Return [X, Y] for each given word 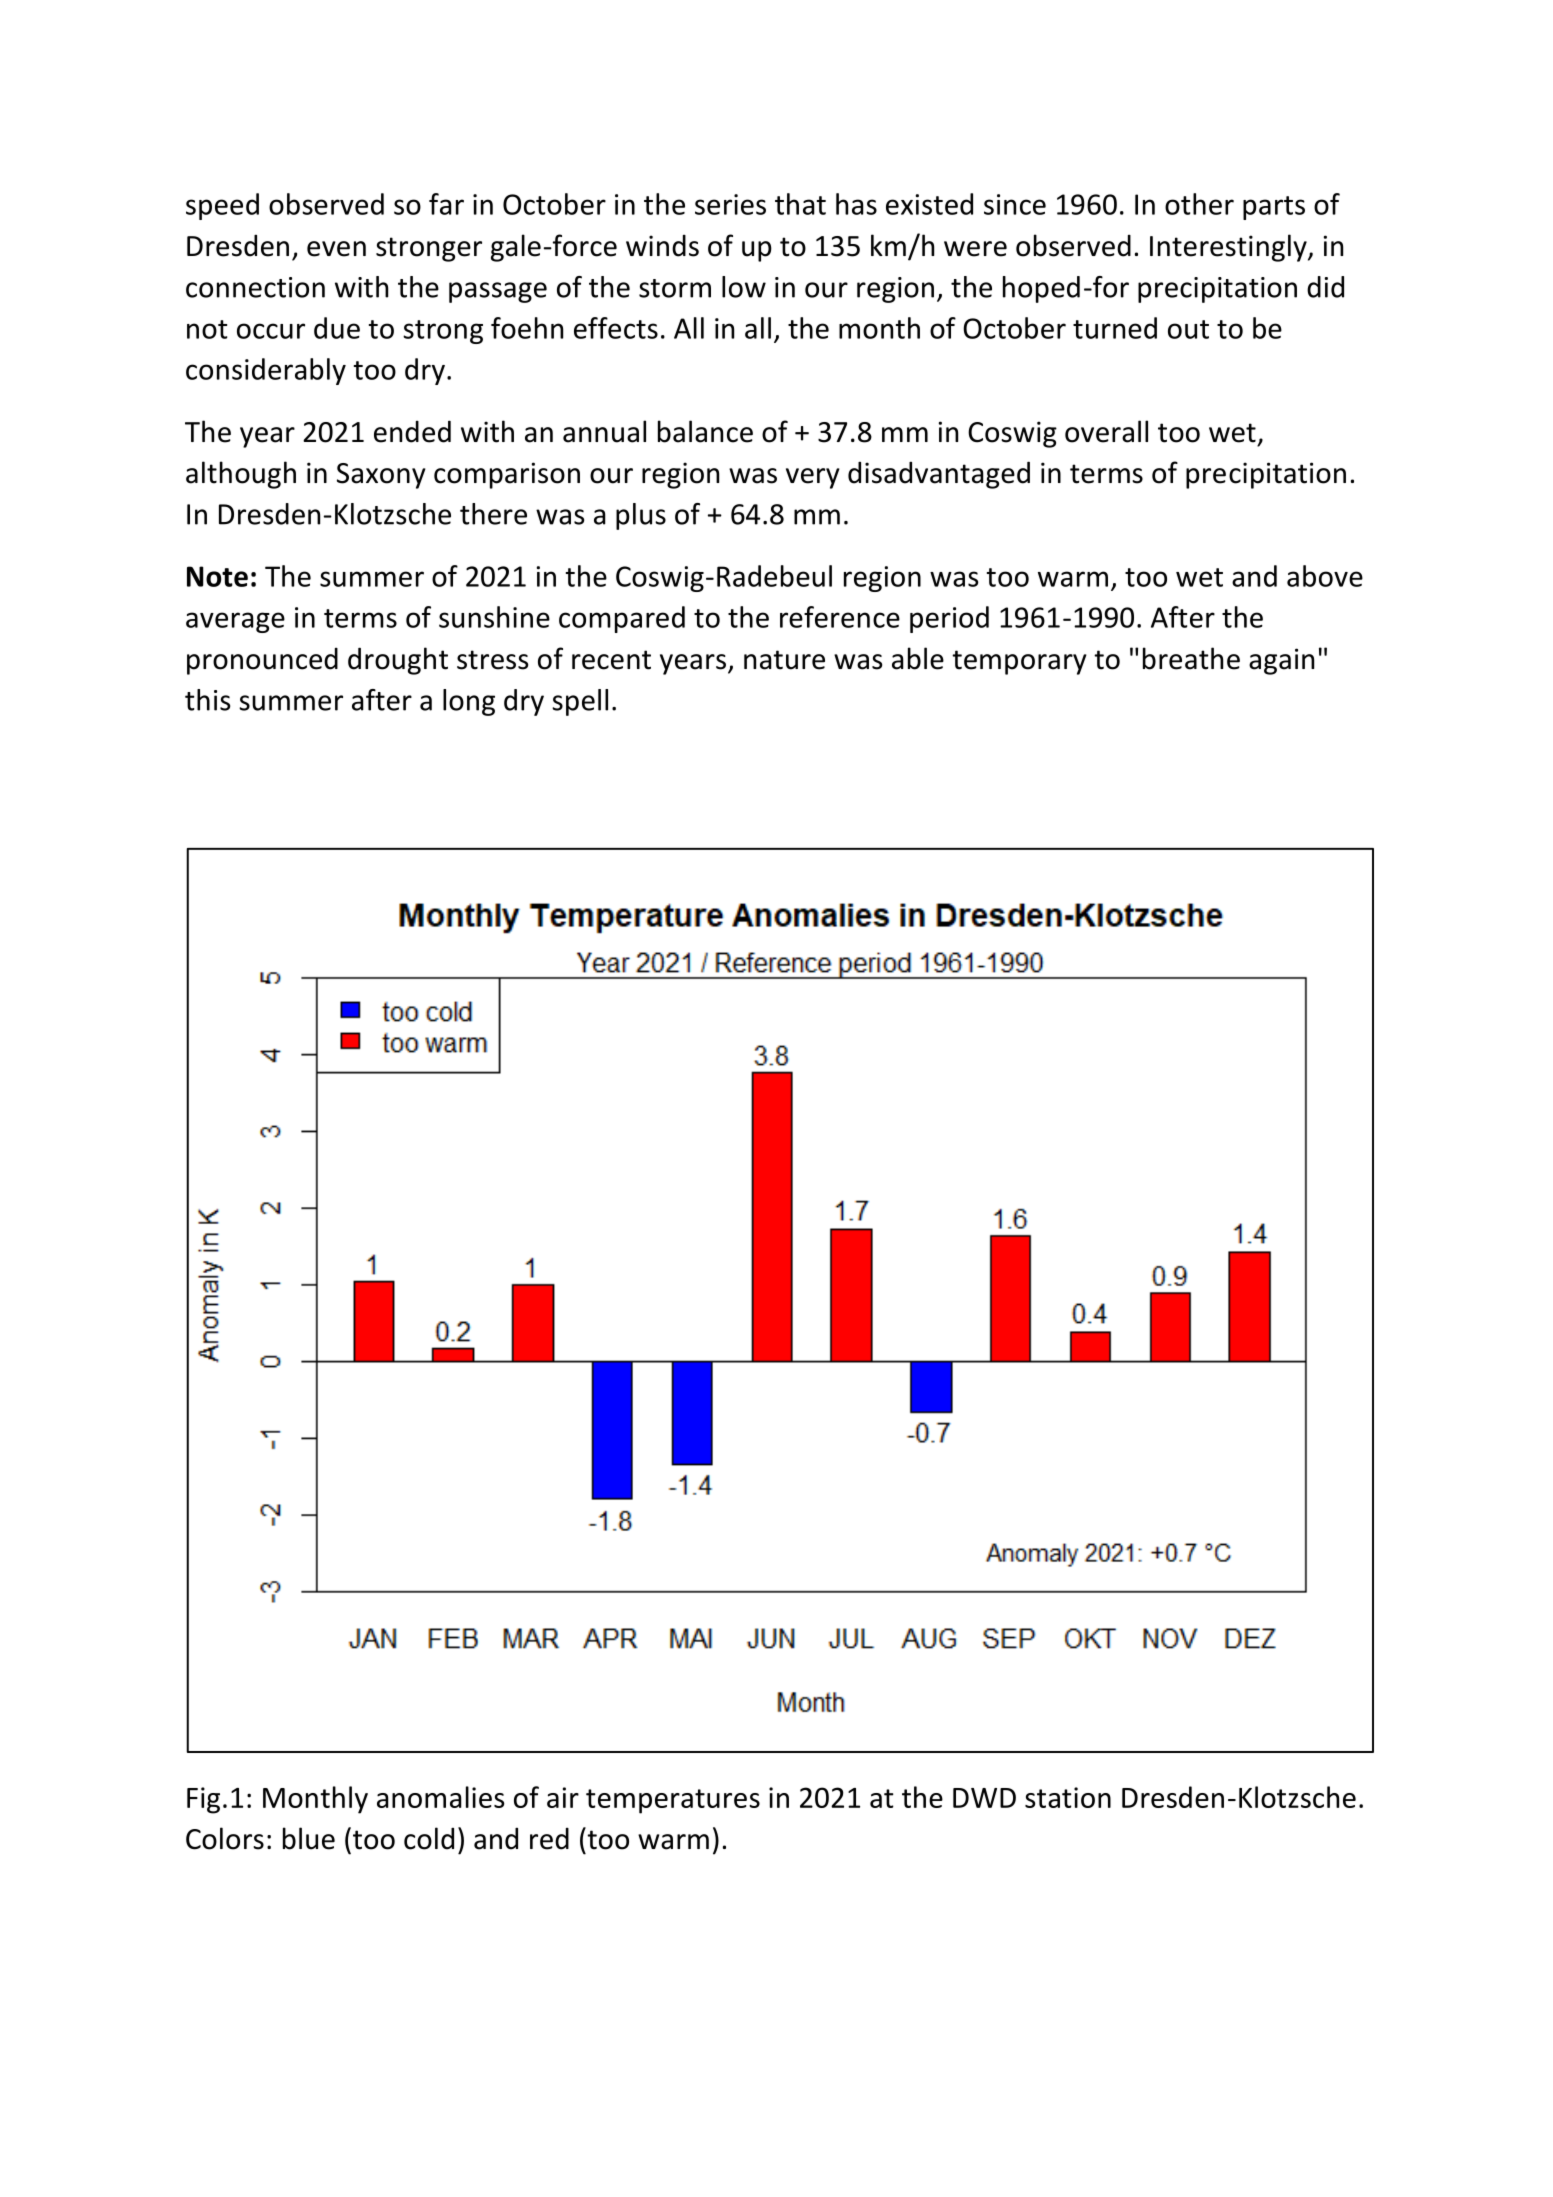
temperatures [673, 1801]
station [1068, 1797]
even [336, 249]
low [744, 287]
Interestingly [1229, 248]
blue [309, 1838]
